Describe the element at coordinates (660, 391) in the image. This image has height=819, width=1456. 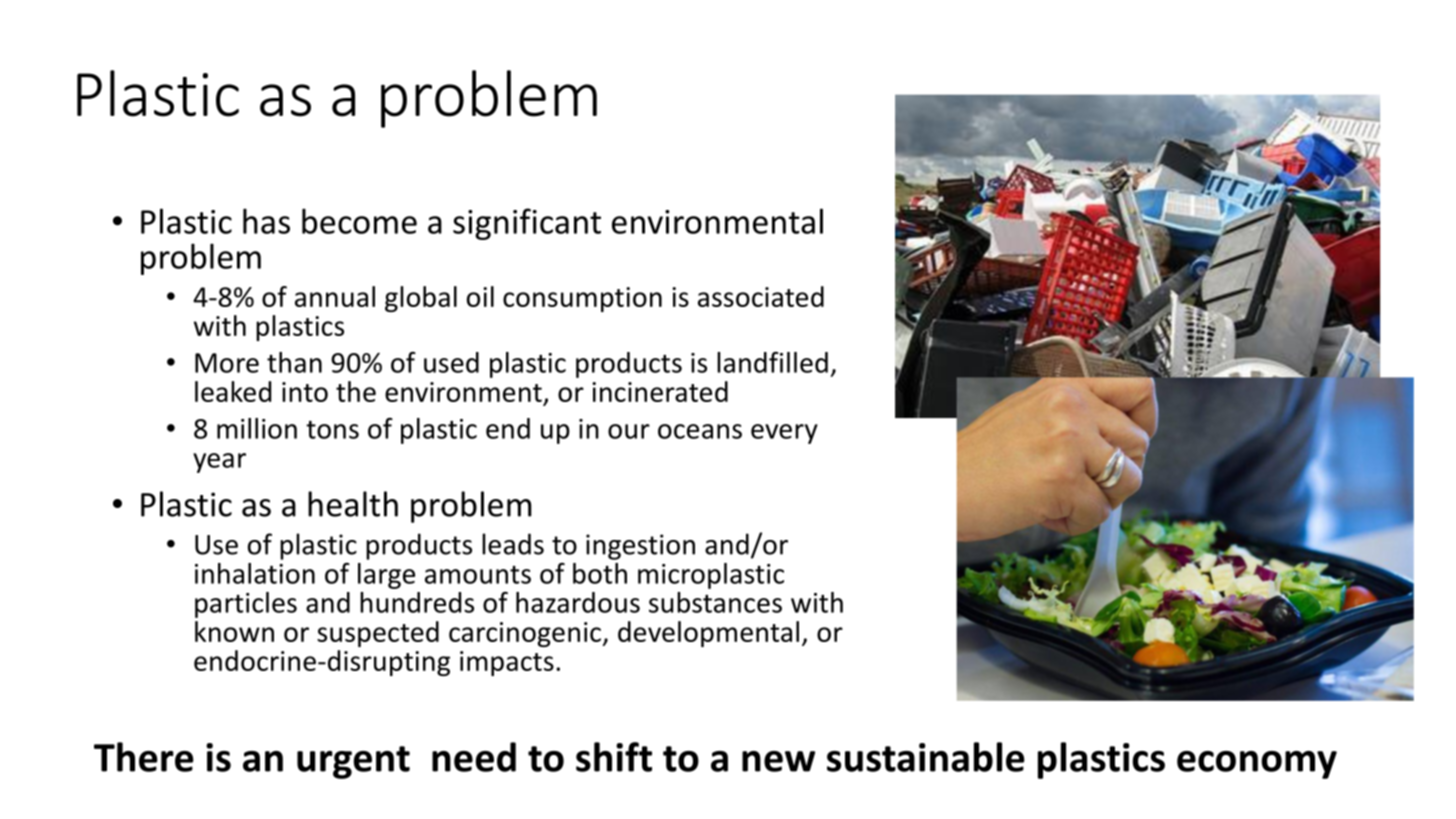
I see `incinerated` at that location.
